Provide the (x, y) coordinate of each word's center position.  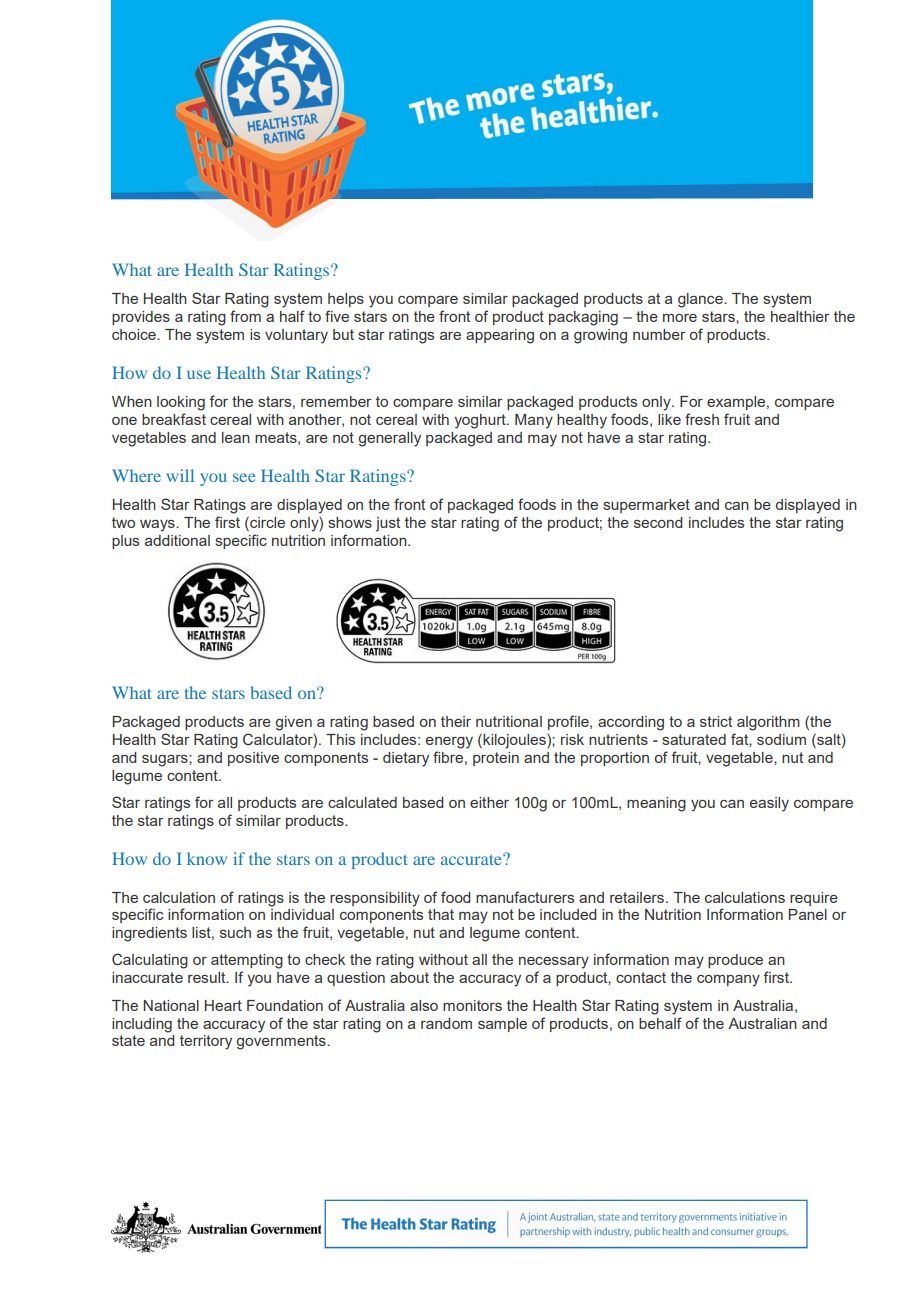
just (387, 524)
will (180, 475)
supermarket (646, 506)
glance (701, 300)
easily (769, 804)
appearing (500, 336)
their (456, 721)
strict (716, 721)
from (245, 316)
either (489, 802)
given (293, 723)
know (207, 858)
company (728, 981)
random (446, 1023)
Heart (223, 1005)
